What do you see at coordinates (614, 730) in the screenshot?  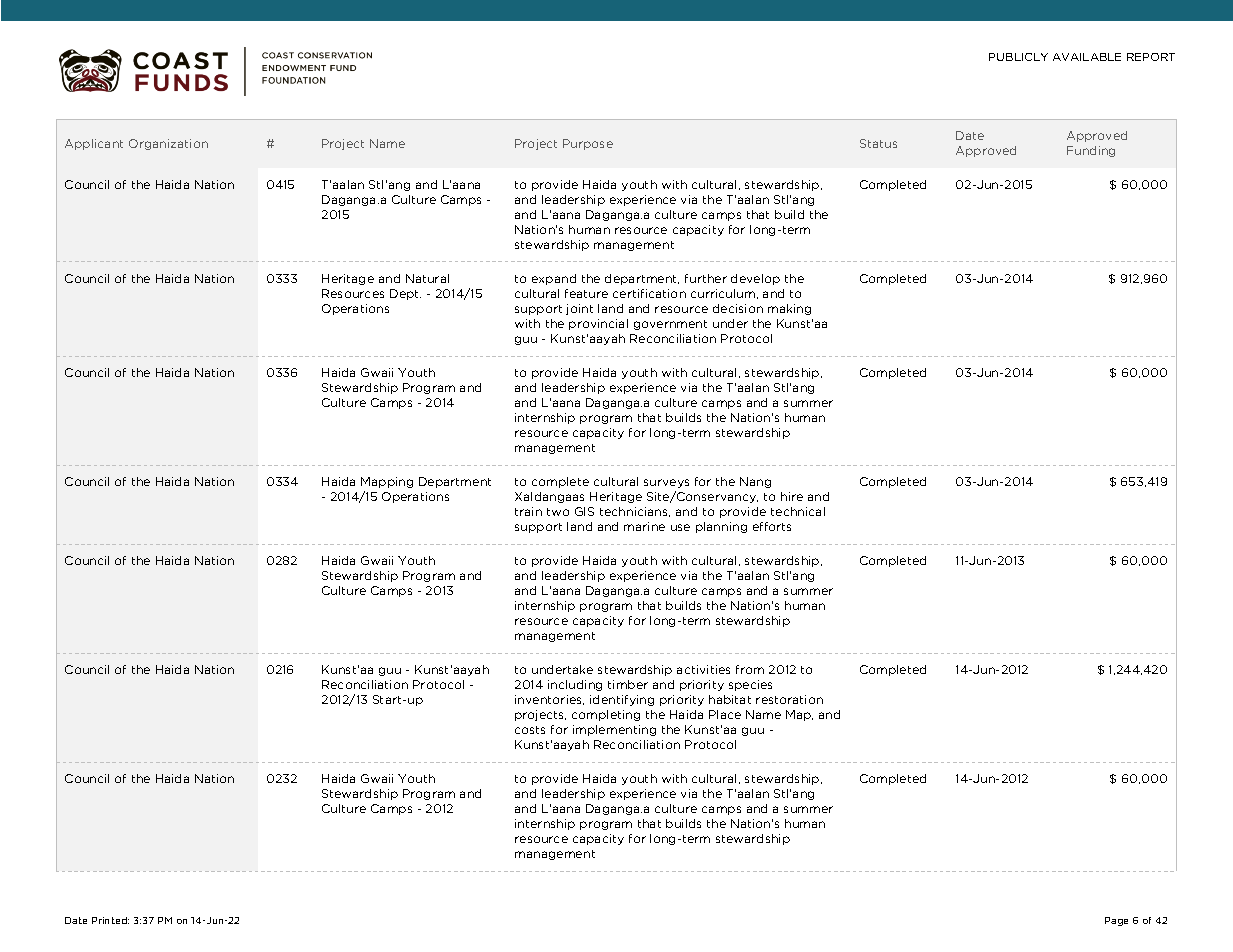 I see `implementing` at bounding box center [614, 730].
